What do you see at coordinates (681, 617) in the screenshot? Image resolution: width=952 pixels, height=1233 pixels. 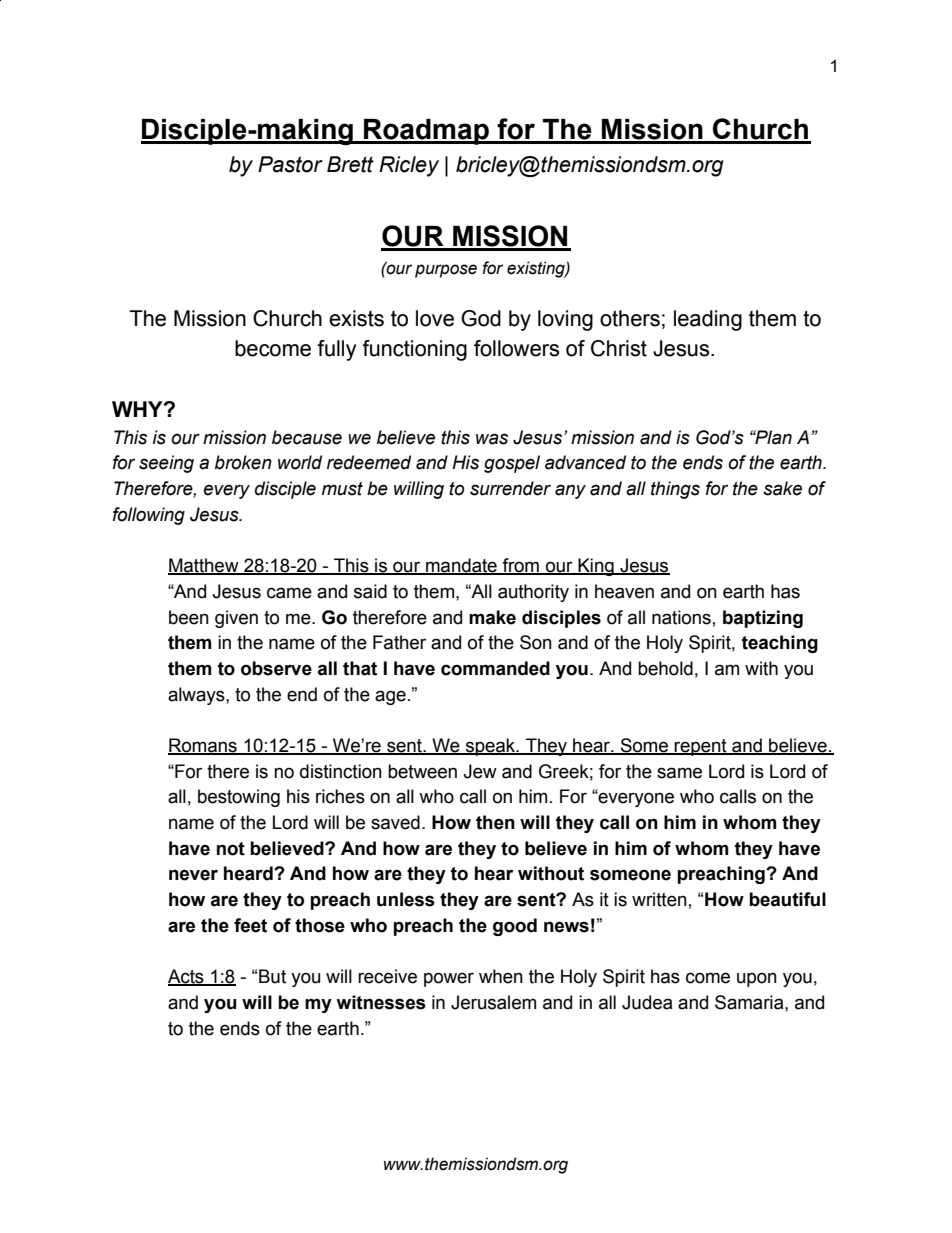 I see `nations` at bounding box center [681, 617].
